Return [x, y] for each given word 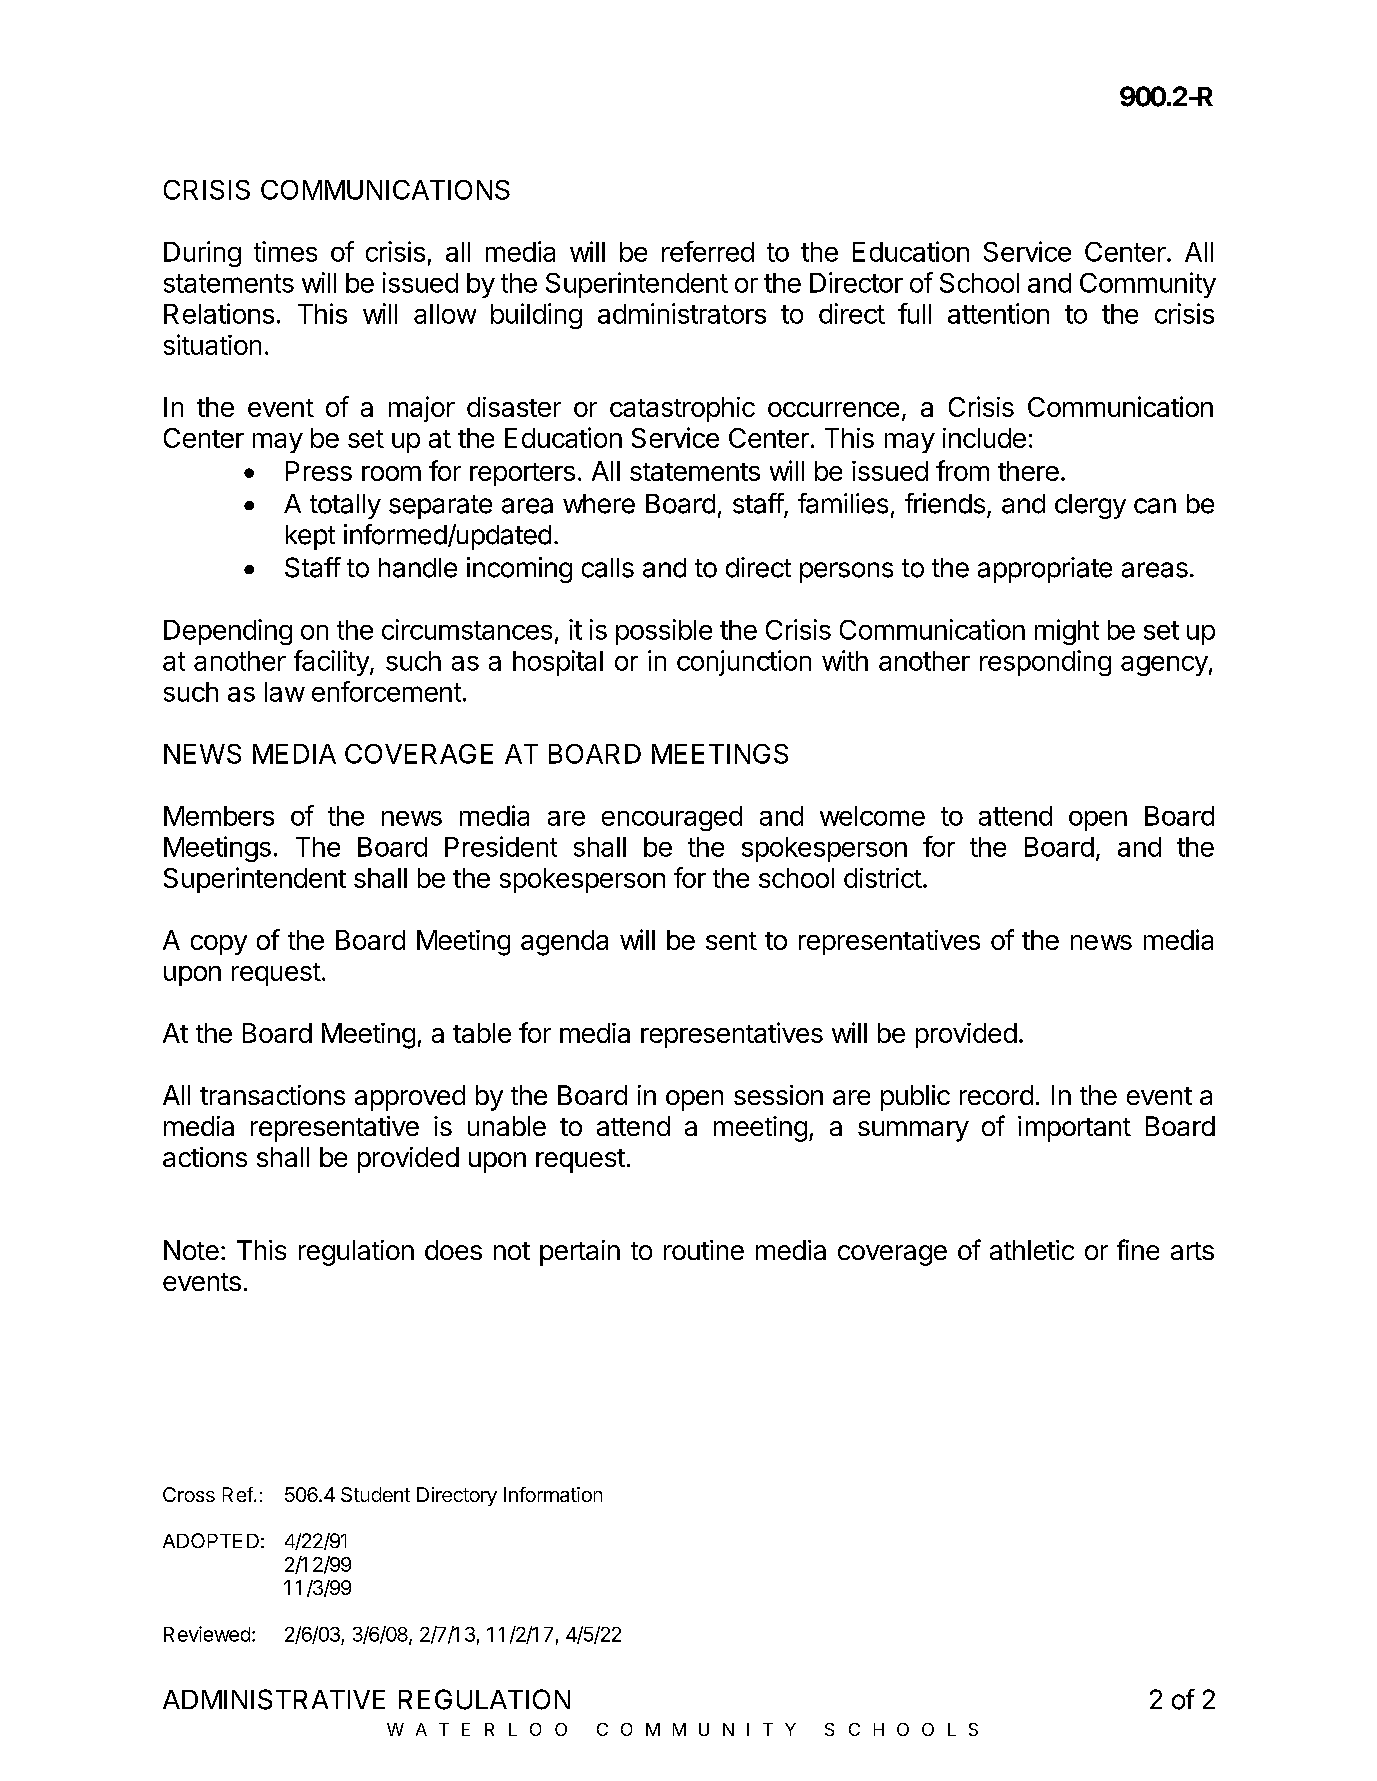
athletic [1032, 1250]
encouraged [672, 818]
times [285, 251]
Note [191, 1250]
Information [553, 1494]
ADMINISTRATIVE [274, 1699]
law [285, 692]
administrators [682, 313]
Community [1148, 285]
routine [704, 1250]
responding [1045, 663]
